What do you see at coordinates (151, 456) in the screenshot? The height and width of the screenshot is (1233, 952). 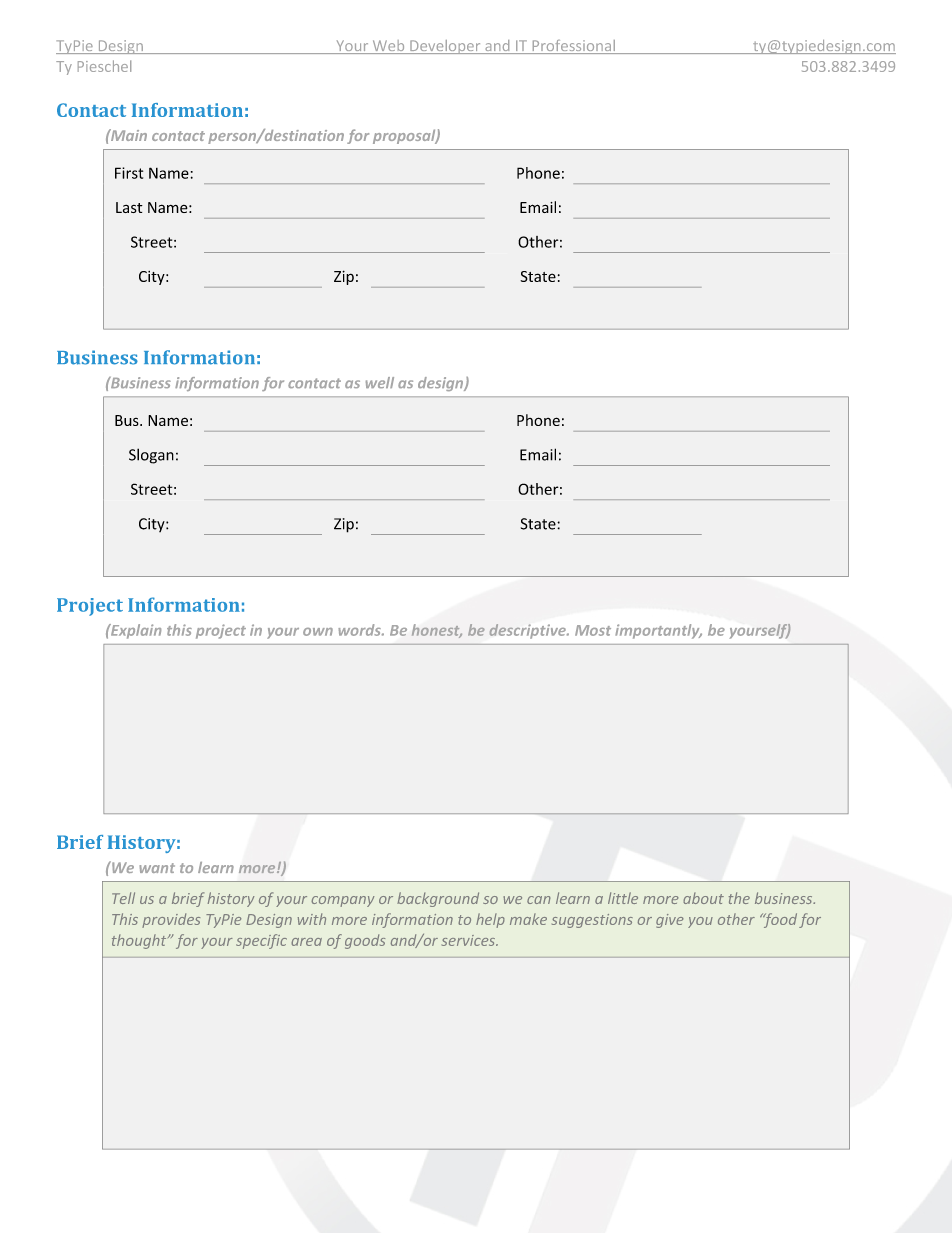 I see `Slogan` at bounding box center [151, 456].
